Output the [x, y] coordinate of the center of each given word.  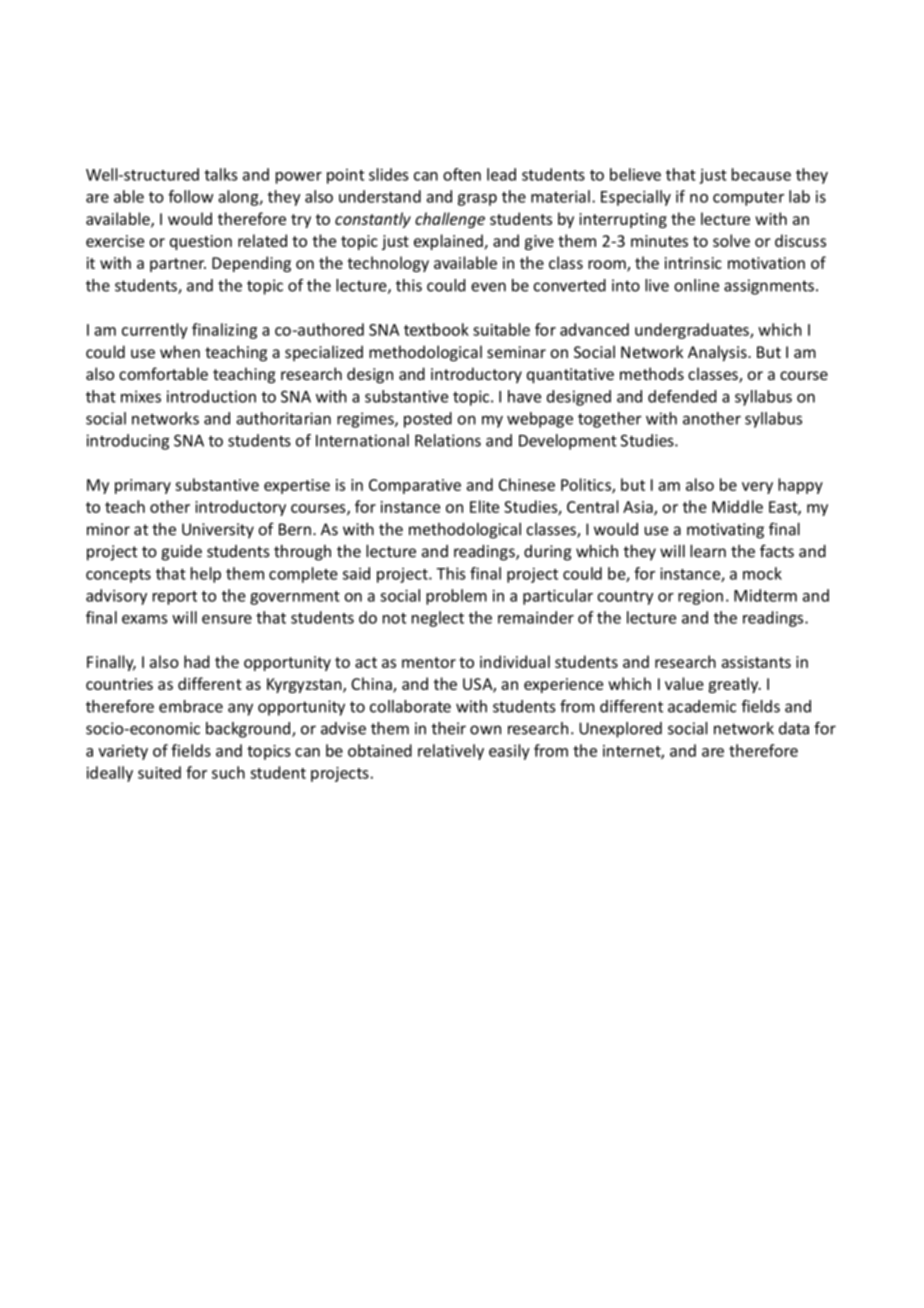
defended [682, 396]
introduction [211, 396]
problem [456, 597]
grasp [477, 200]
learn [708, 551]
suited [159, 772]
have [524, 396]
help [206, 575]
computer [748, 199]
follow [190, 196]
